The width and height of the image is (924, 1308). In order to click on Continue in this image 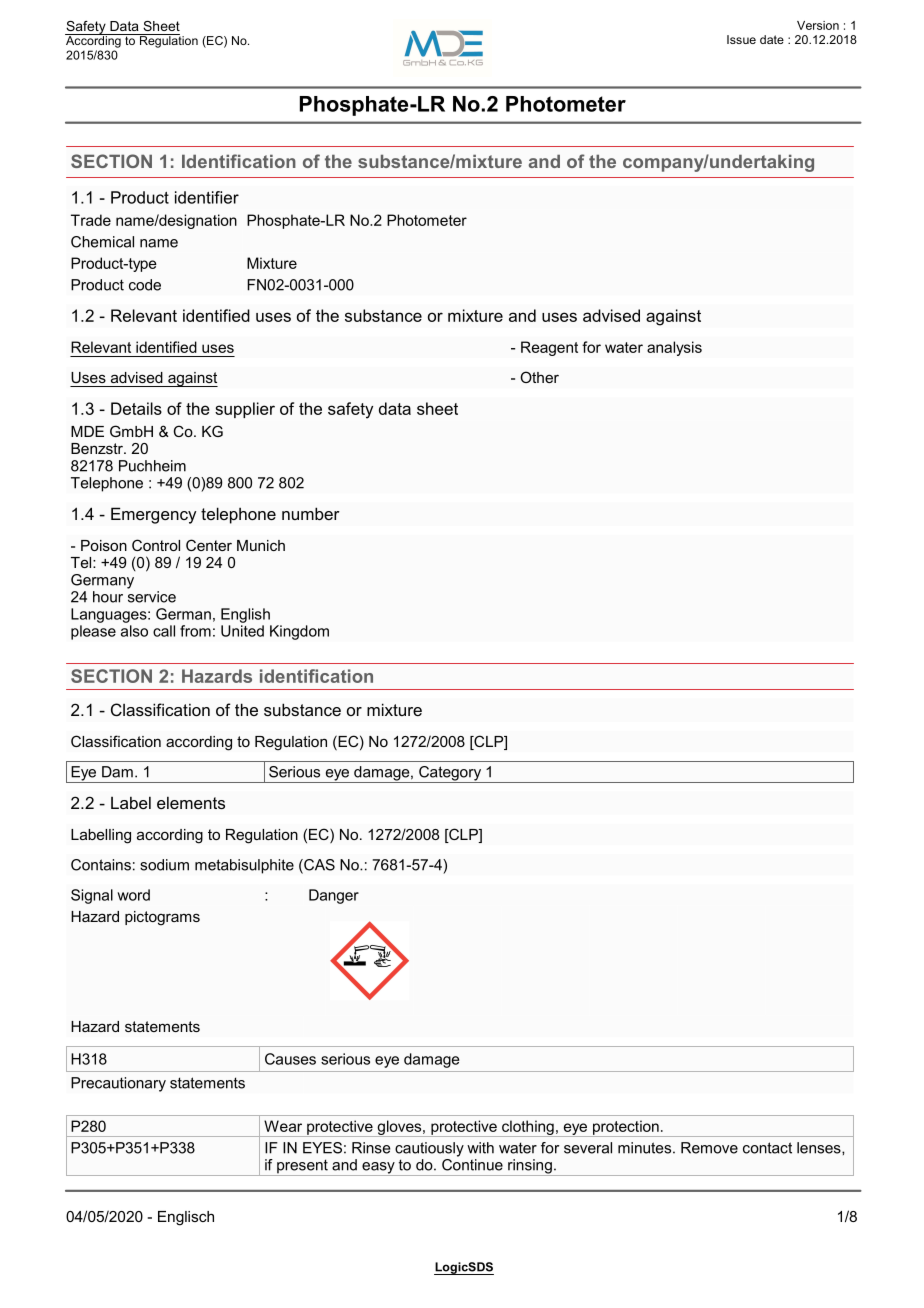, I will do `click(472, 1163)`.
